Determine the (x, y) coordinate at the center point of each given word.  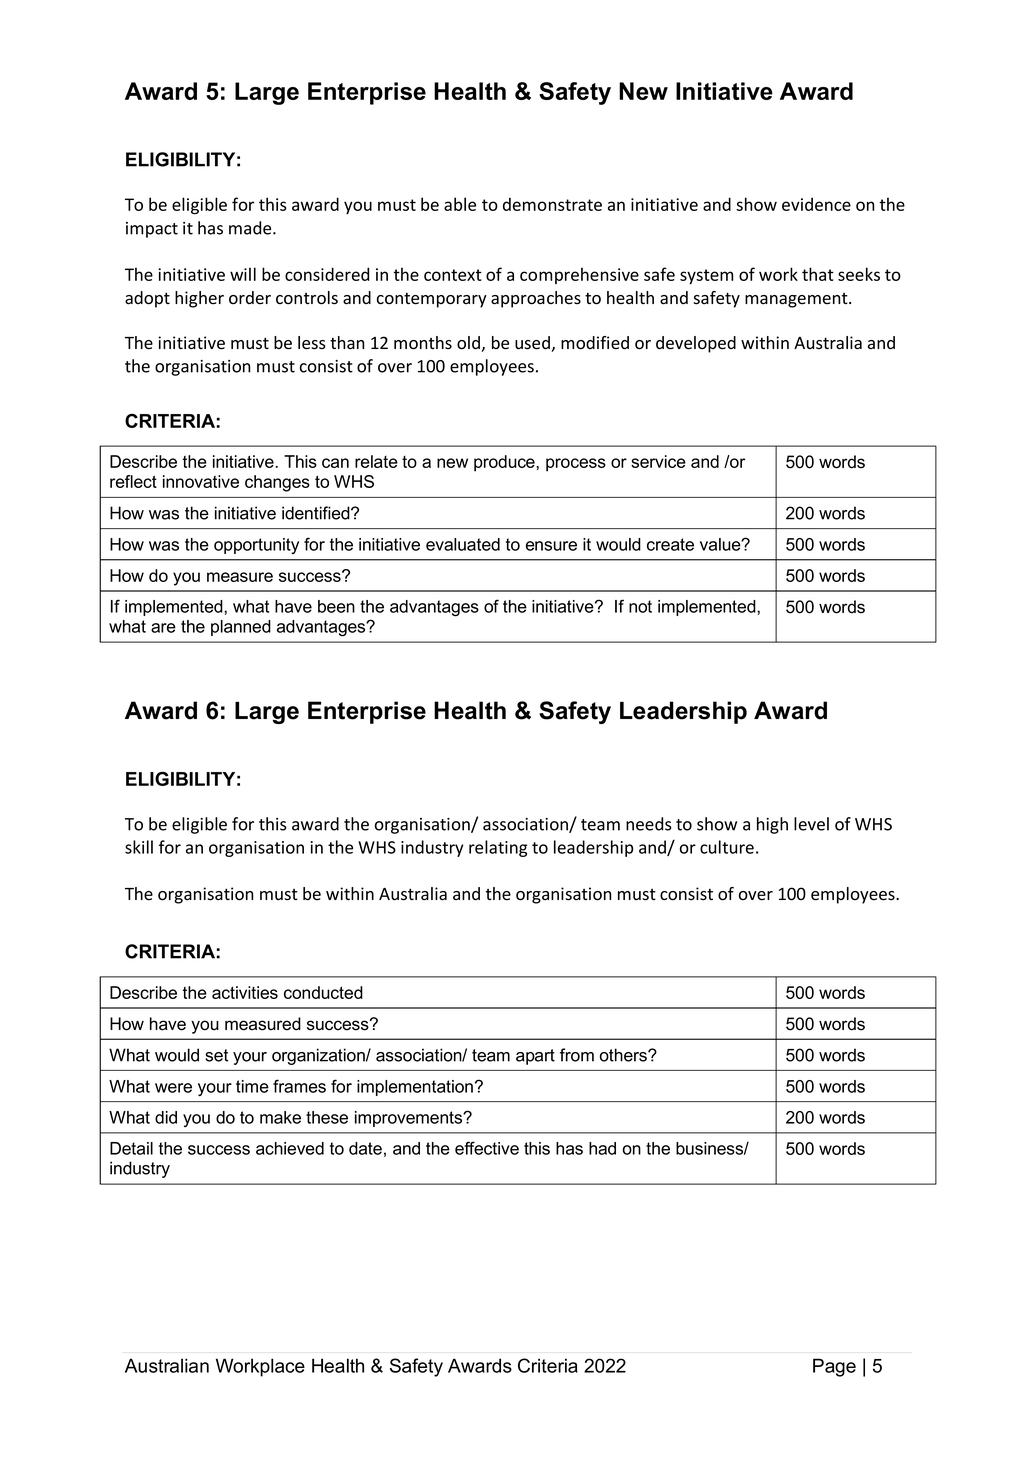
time (252, 1086)
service (658, 461)
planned (241, 628)
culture (727, 847)
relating (498, 848)
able (460, 204)
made (251, 228)
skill (139, 847)
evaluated (463, 544)
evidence (816, 204)
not (640, 606)
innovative (201, 481)
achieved (290, 1148)
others (624, 1055)
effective (487, 1148)
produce (505, 463)
